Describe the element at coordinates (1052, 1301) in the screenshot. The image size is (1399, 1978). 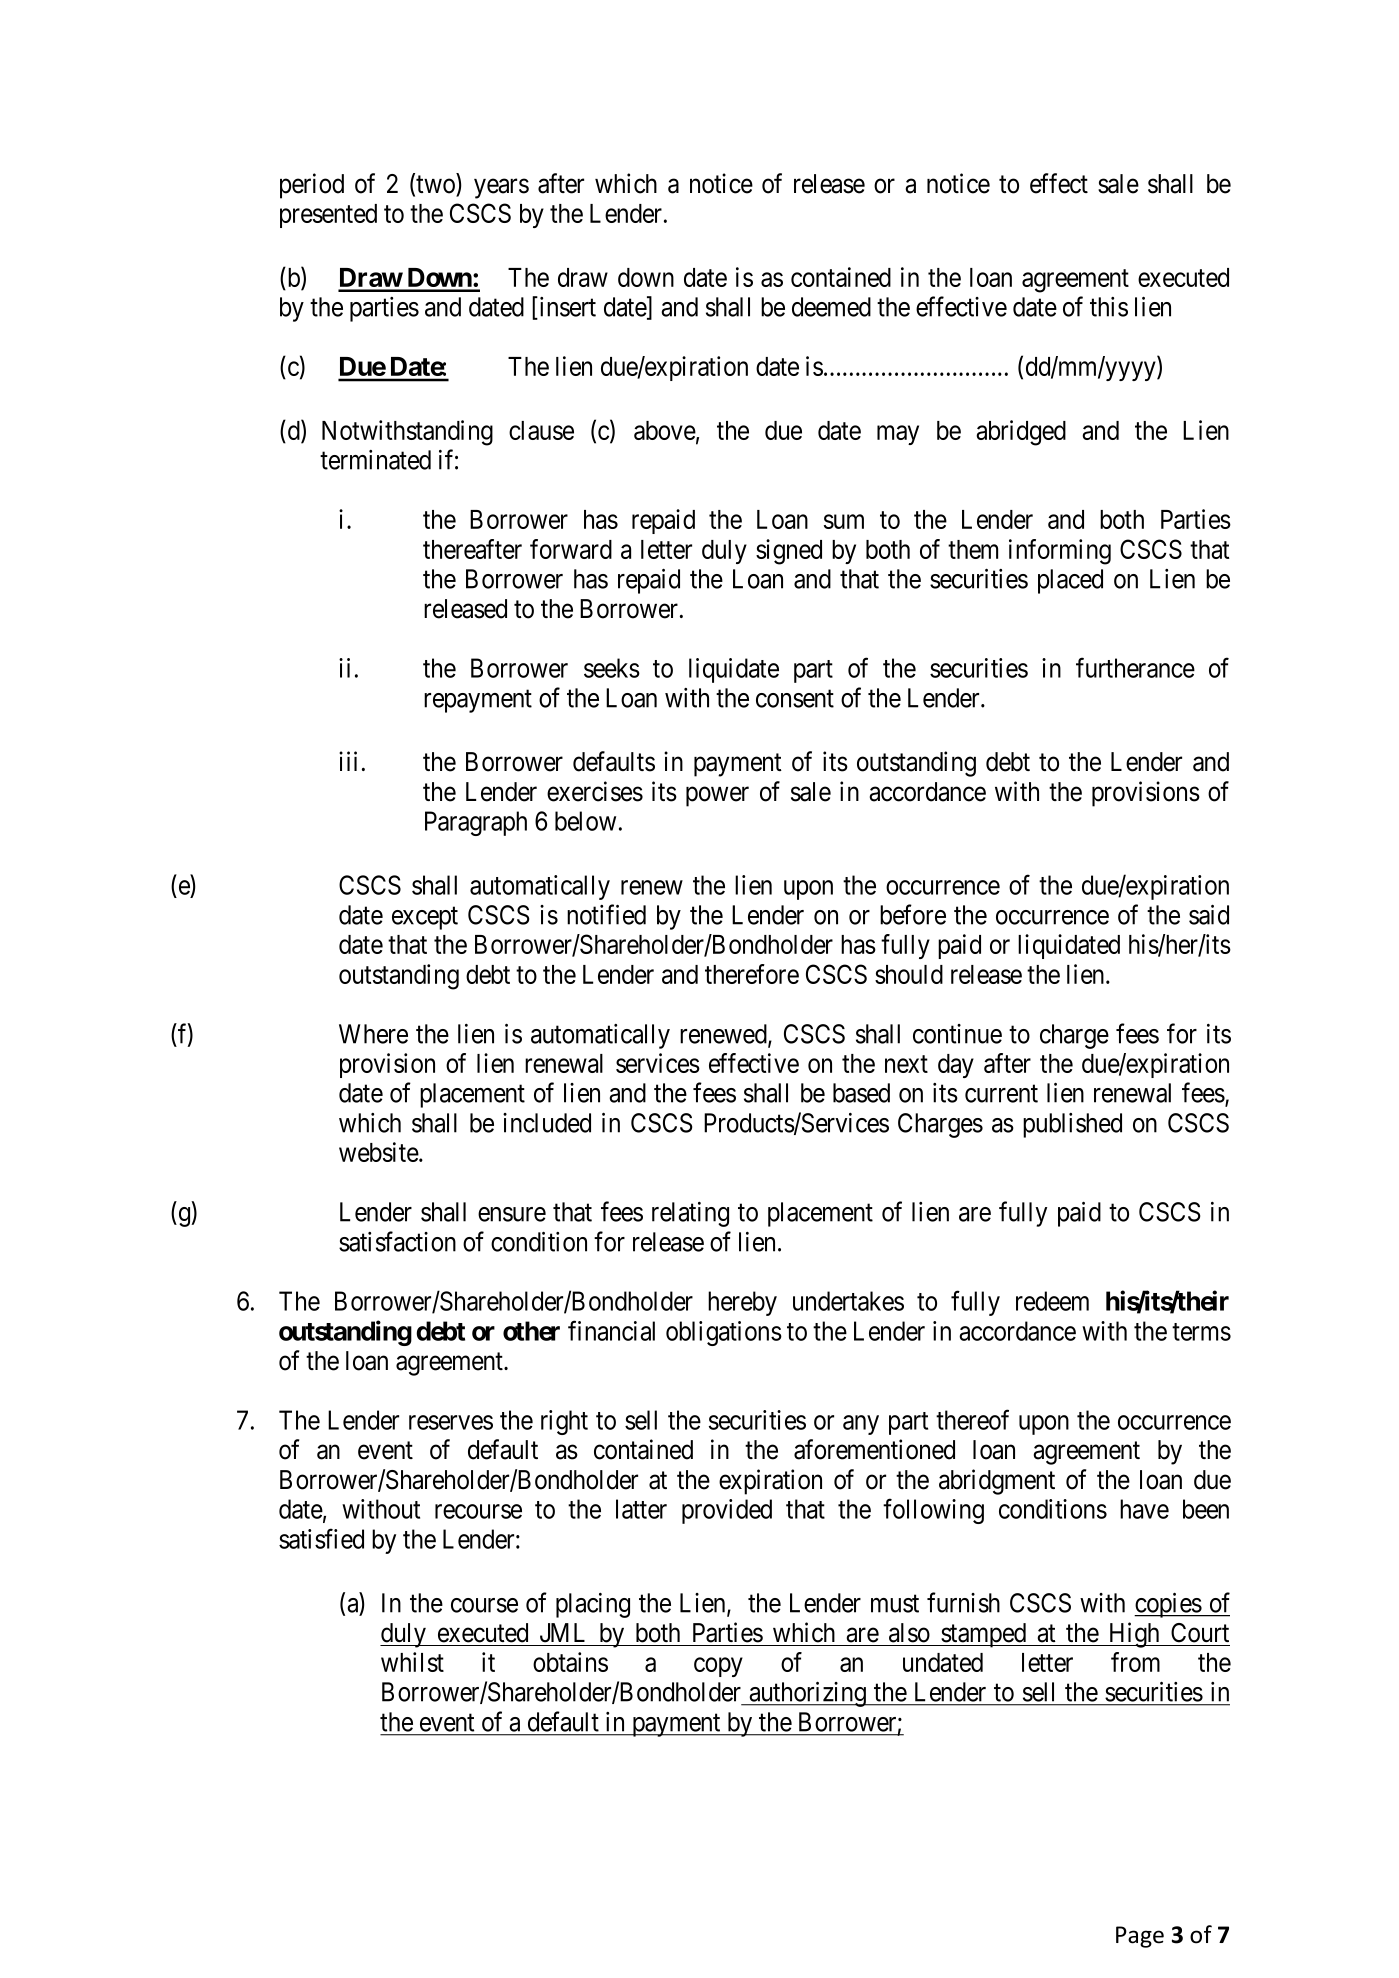
I see `redeem` at that location.
